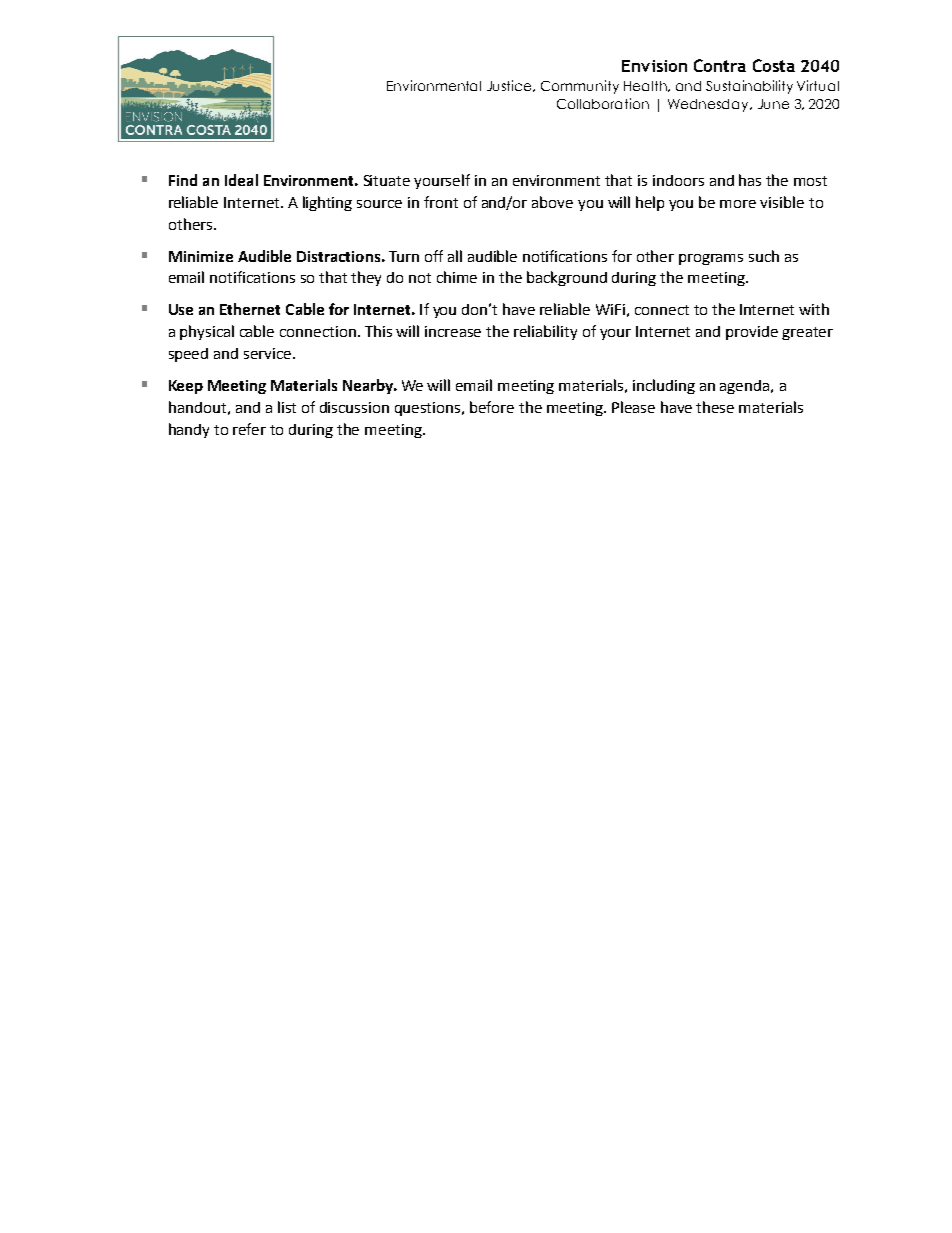  I want to click on Sustainability, so click(749, 87).
